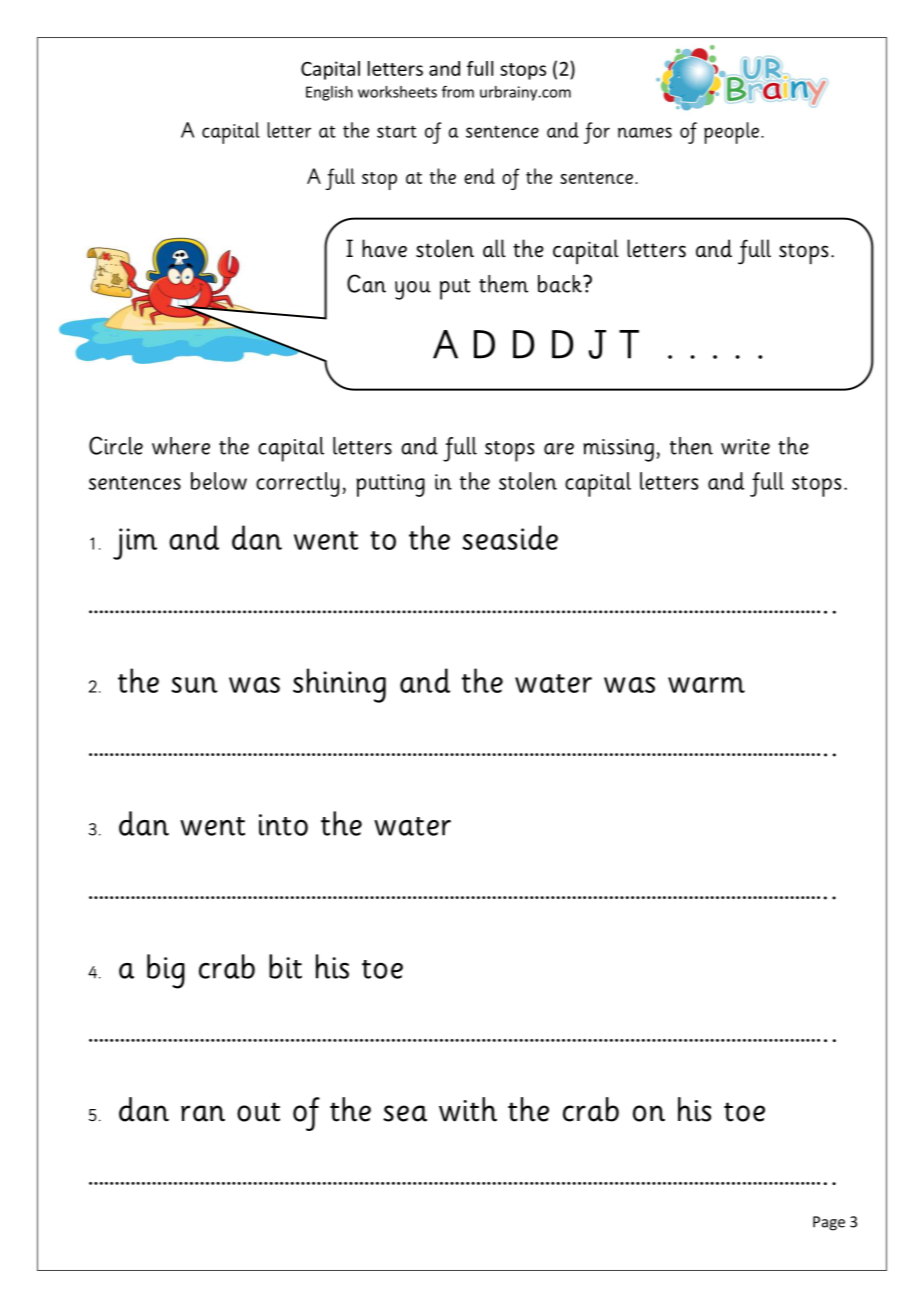  Describe the element at coordinates (468, 1109) in the screenshot. I see `with` at that location.
